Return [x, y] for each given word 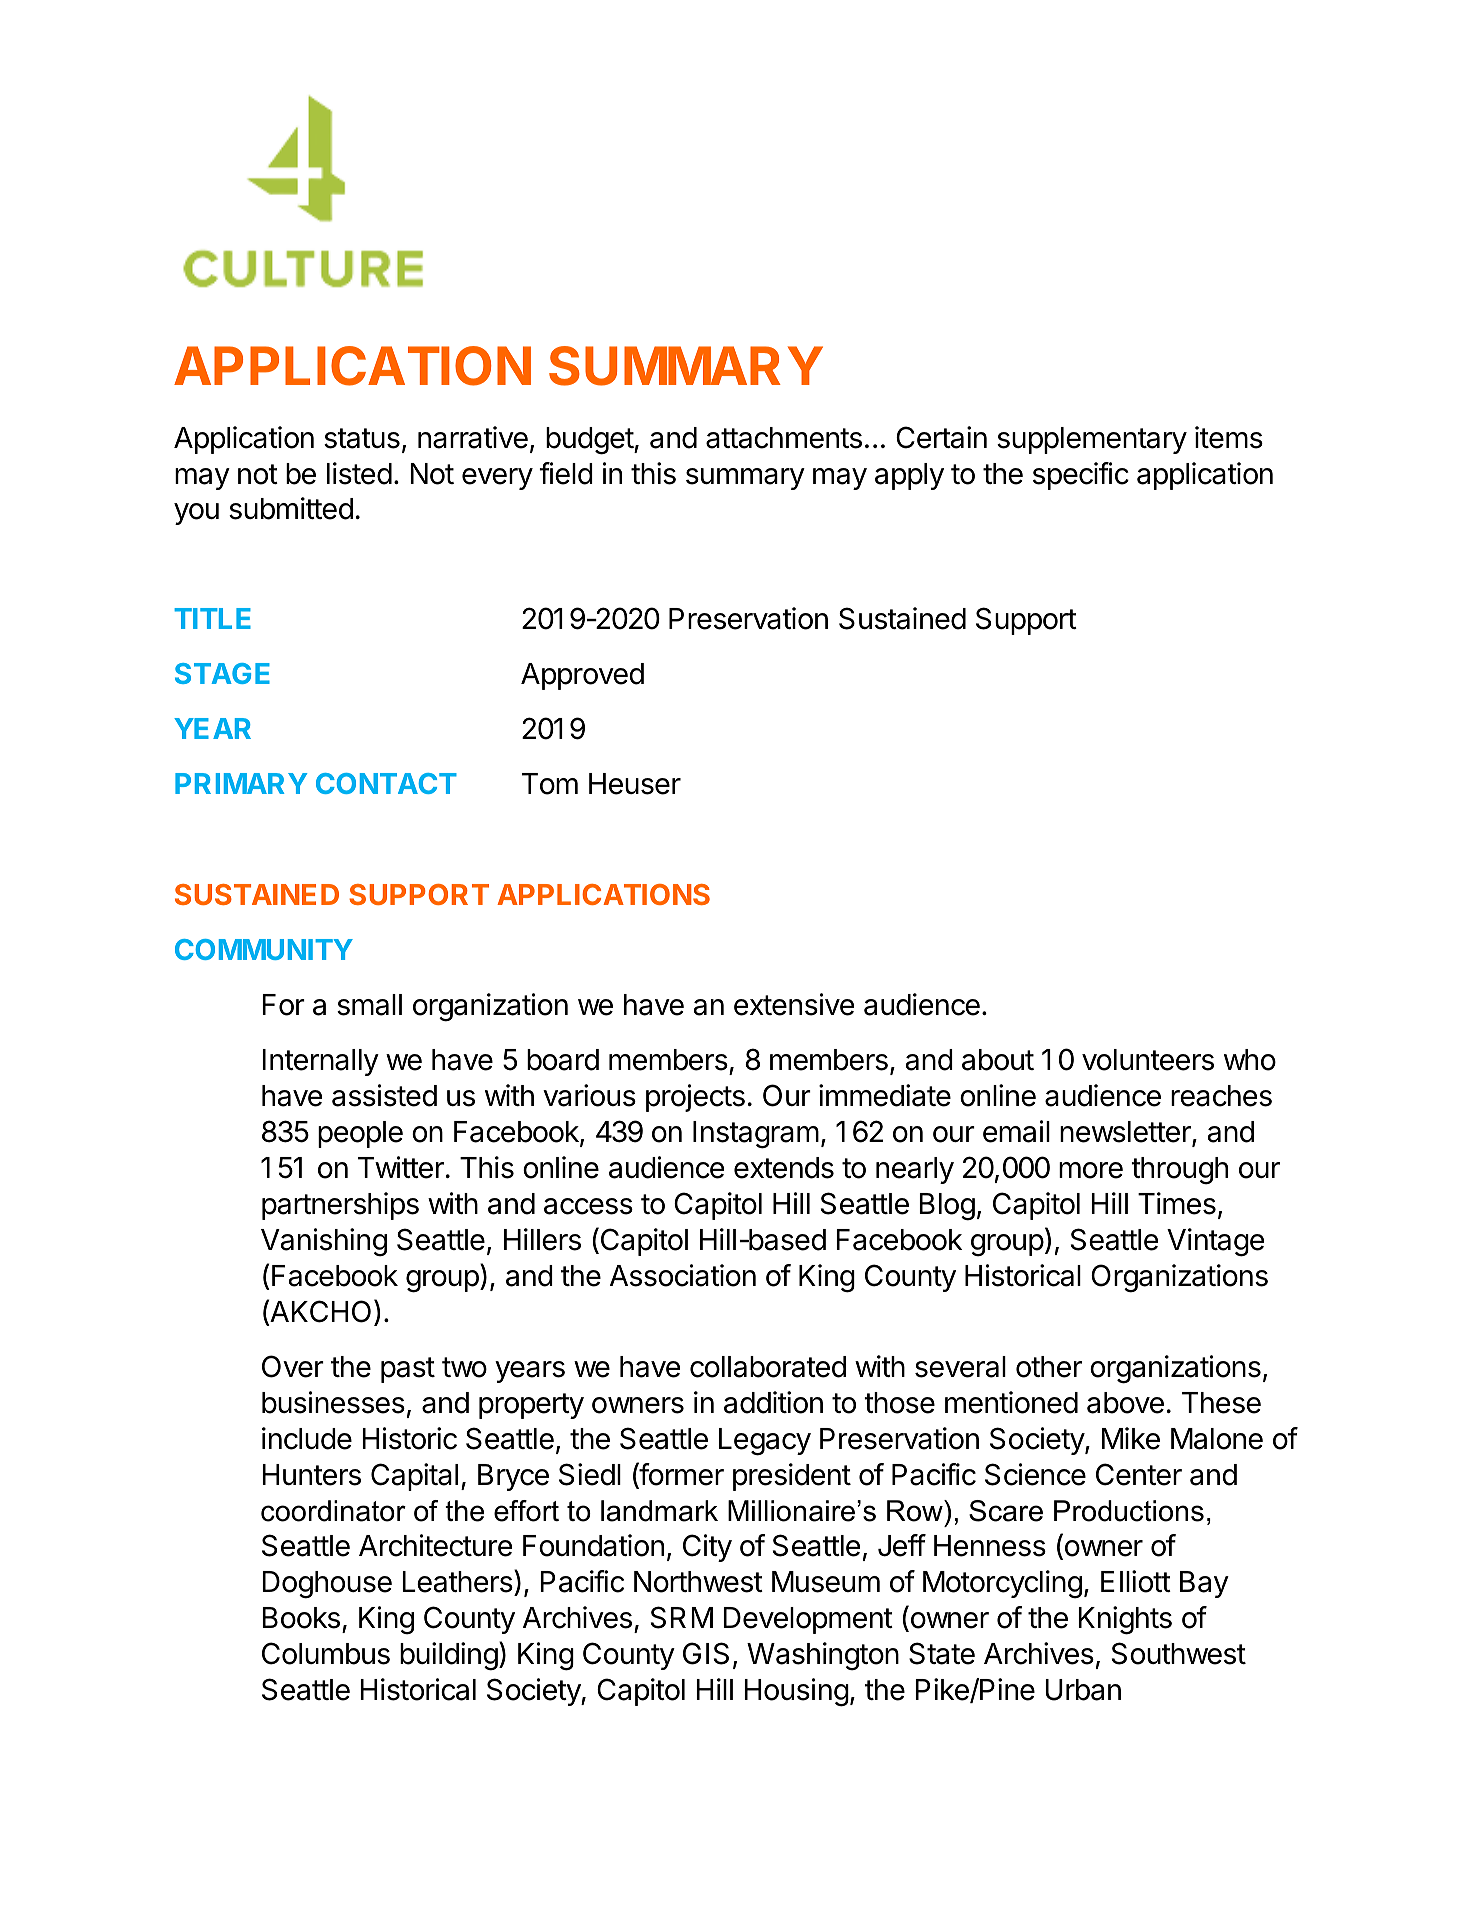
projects [695, 1098]
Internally [320, 1062]
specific [1081, 476]
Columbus [326, 1653]
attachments [784, 438]
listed [359, 473]
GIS [706, 1653]
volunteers [1148, 1060]
